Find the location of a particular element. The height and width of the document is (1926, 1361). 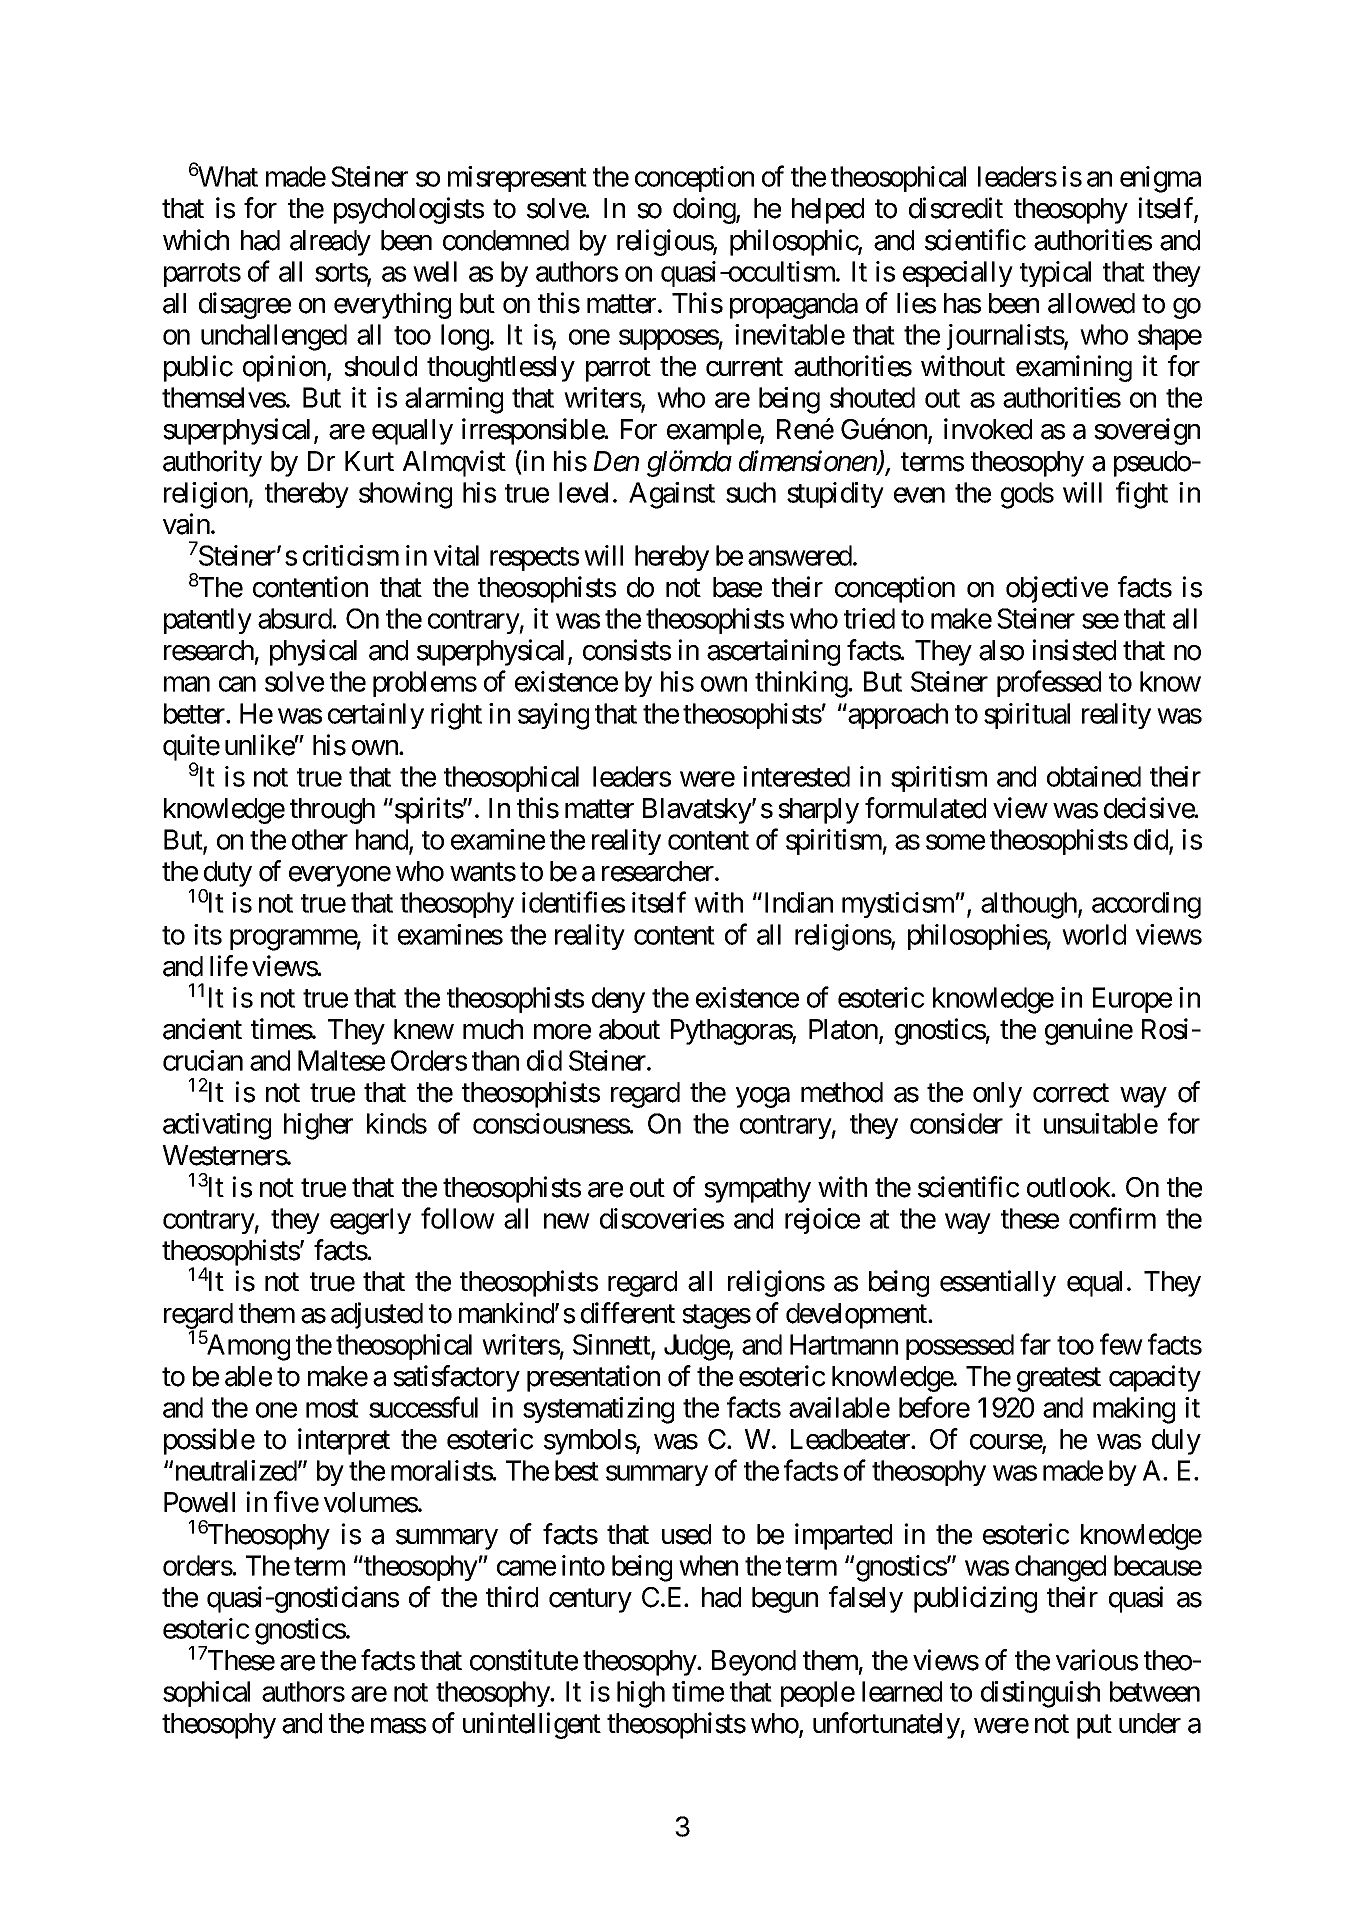

already is located at coordinates (330, 243).
